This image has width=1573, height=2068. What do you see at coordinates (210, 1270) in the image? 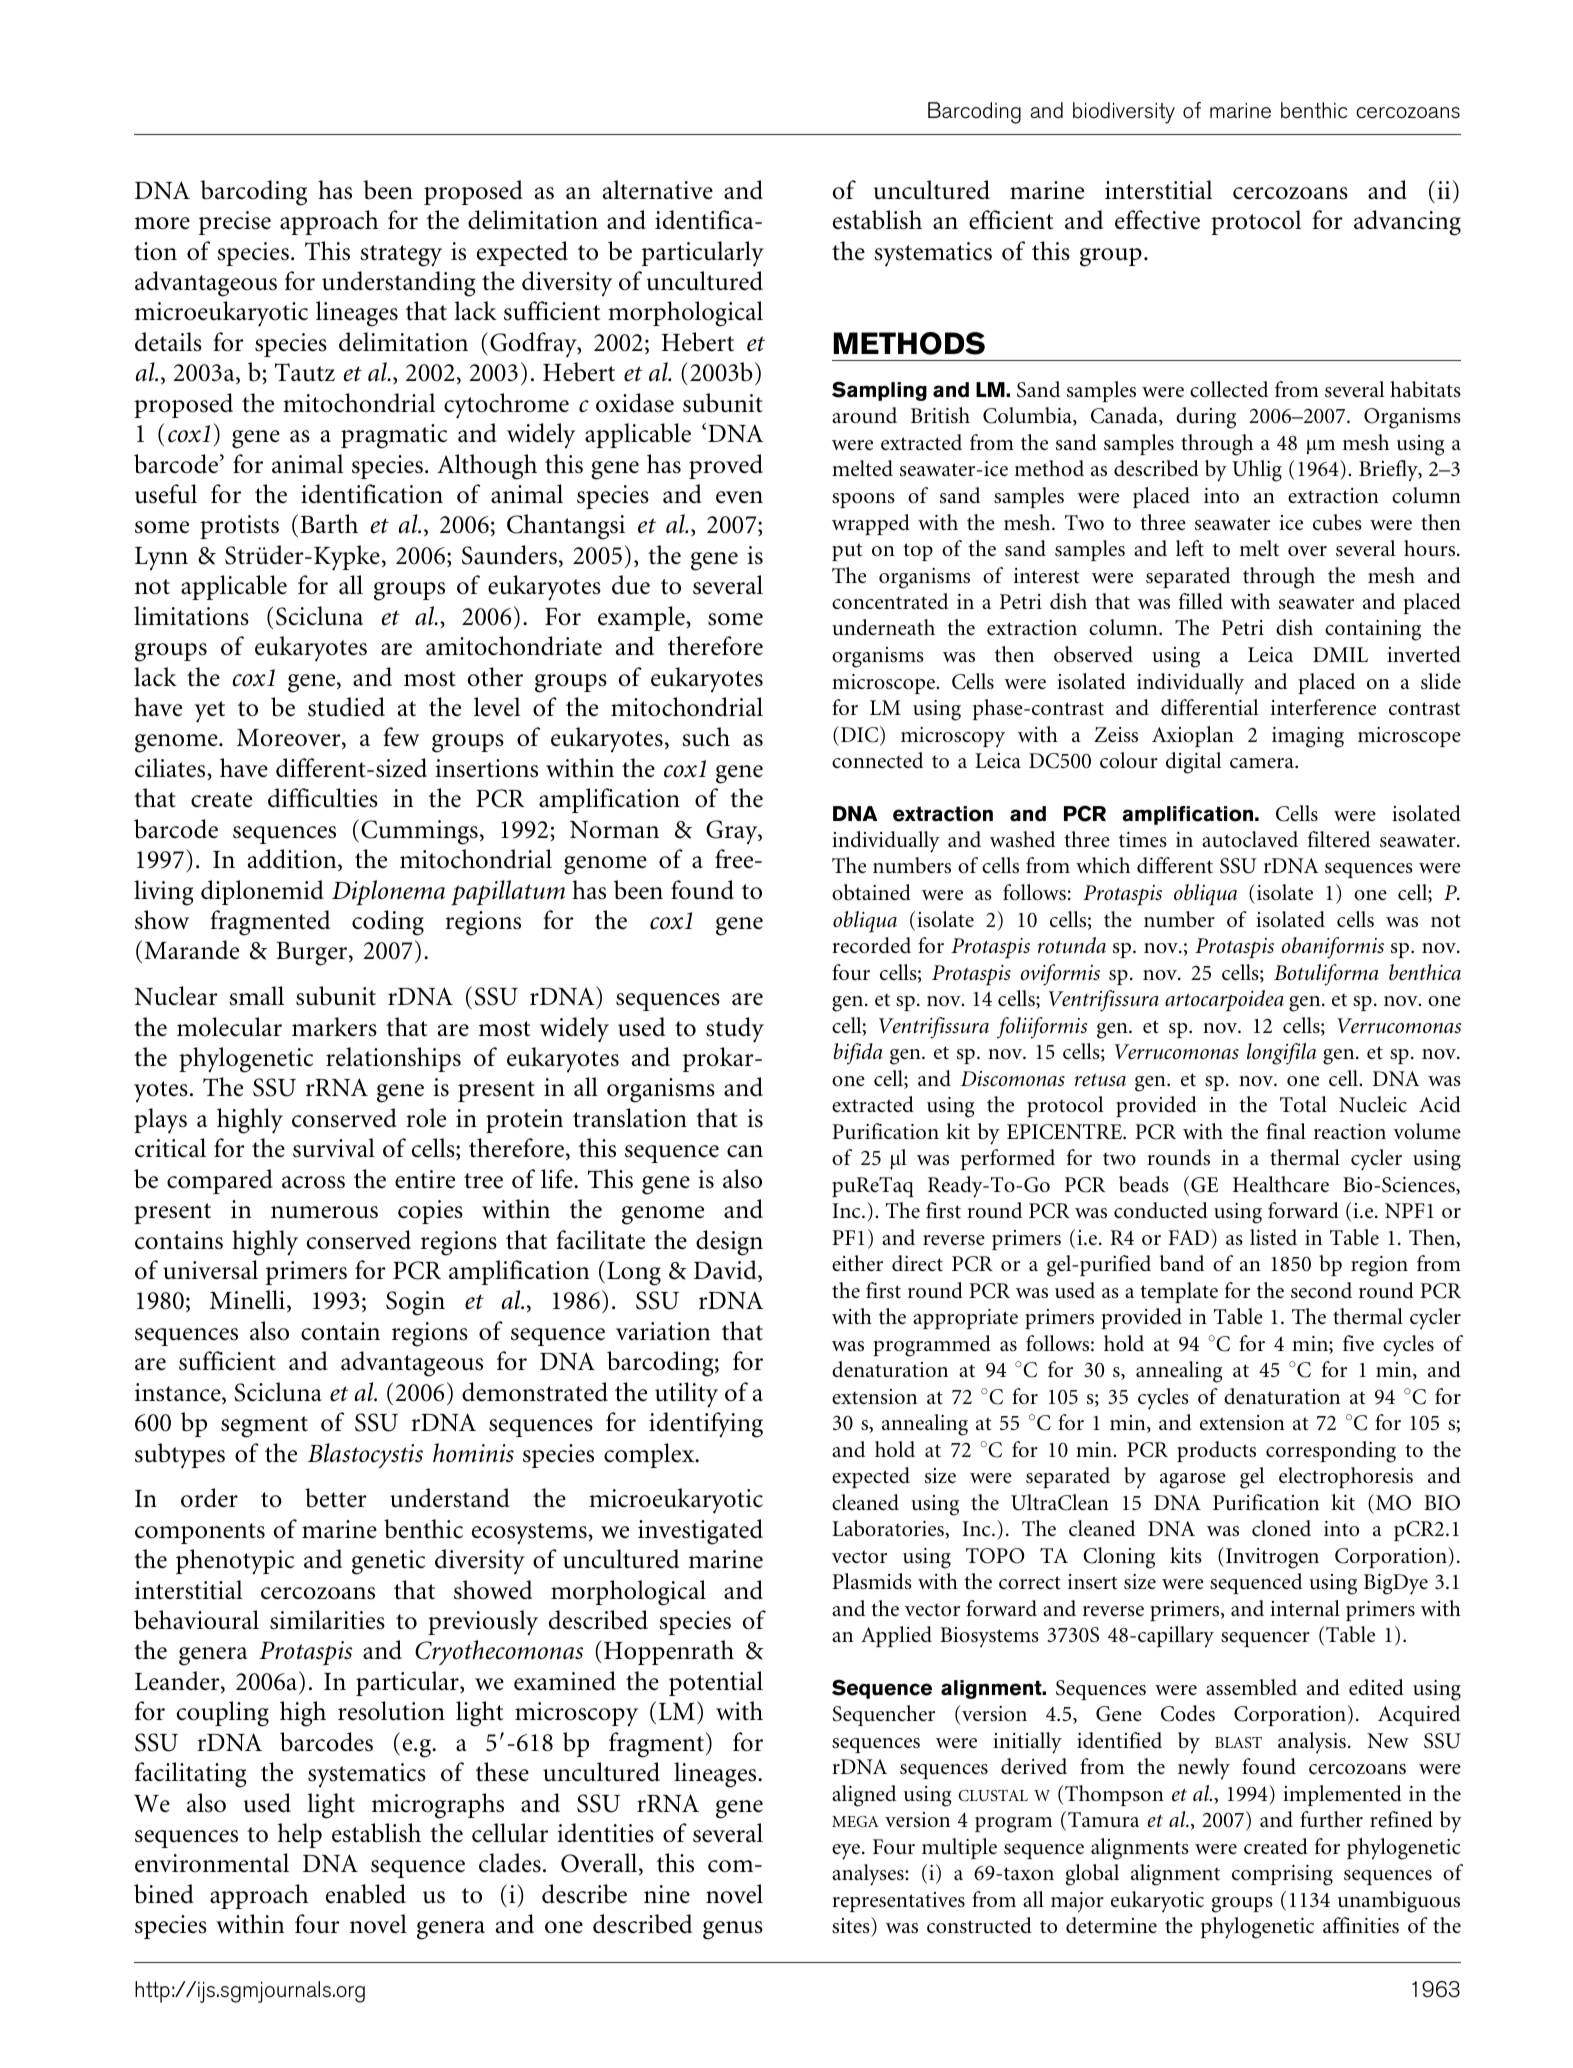
I see `universal` at bounding box center [210, 1270].
